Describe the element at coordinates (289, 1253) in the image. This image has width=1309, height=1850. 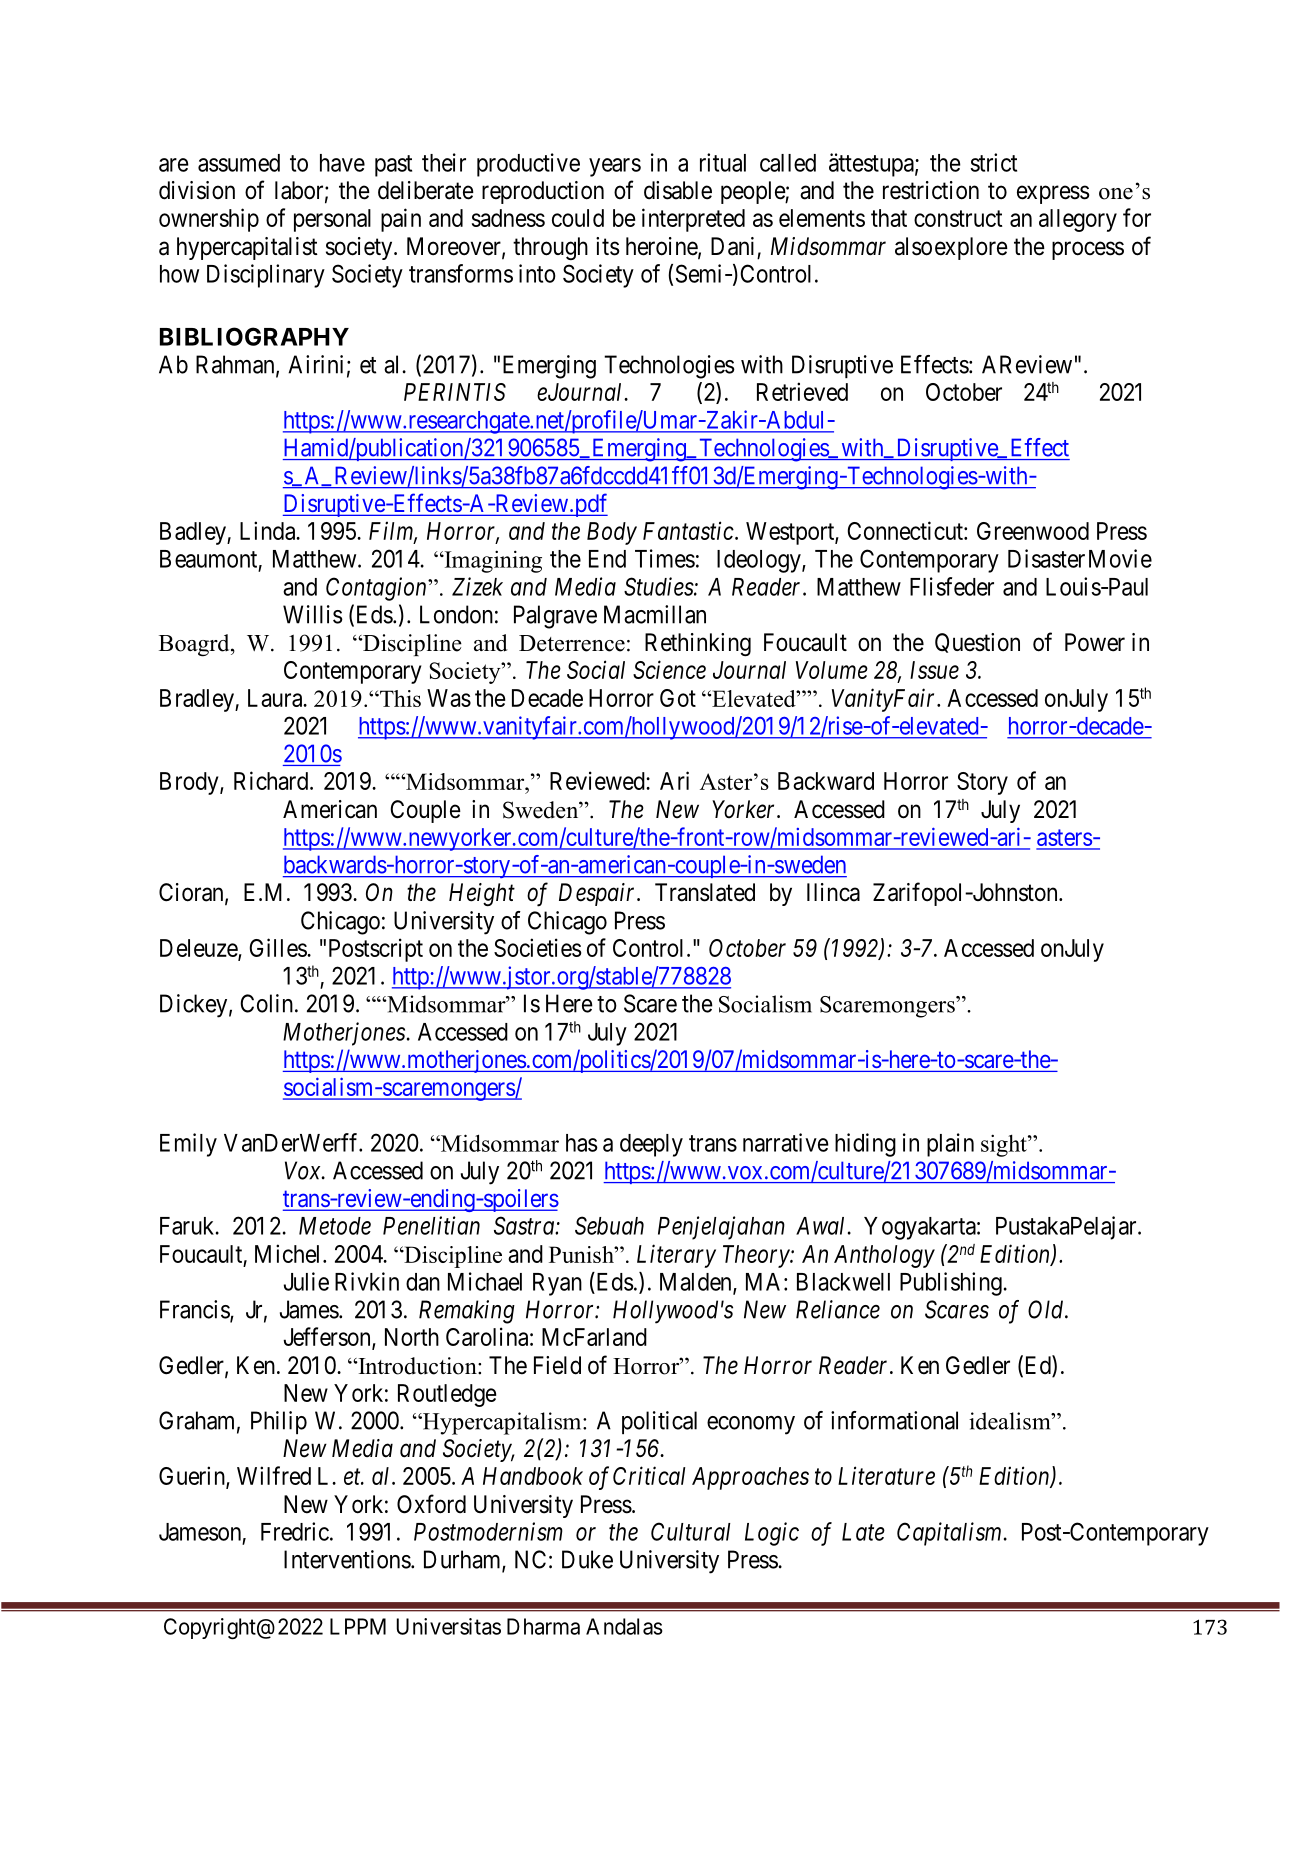
I see `Michel` at that location.
